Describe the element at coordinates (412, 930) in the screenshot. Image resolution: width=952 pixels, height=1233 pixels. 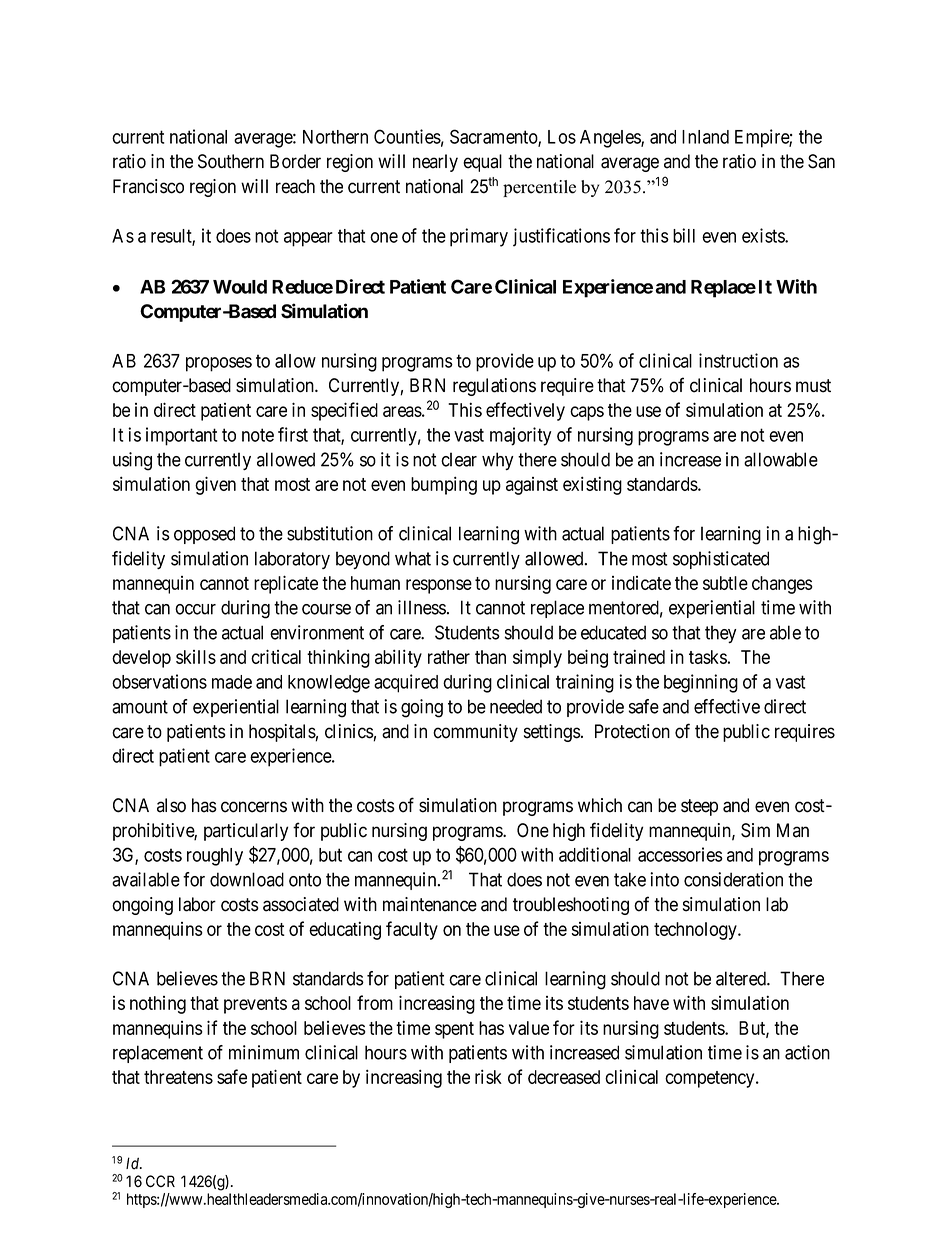
I see `faculty` at that location.
